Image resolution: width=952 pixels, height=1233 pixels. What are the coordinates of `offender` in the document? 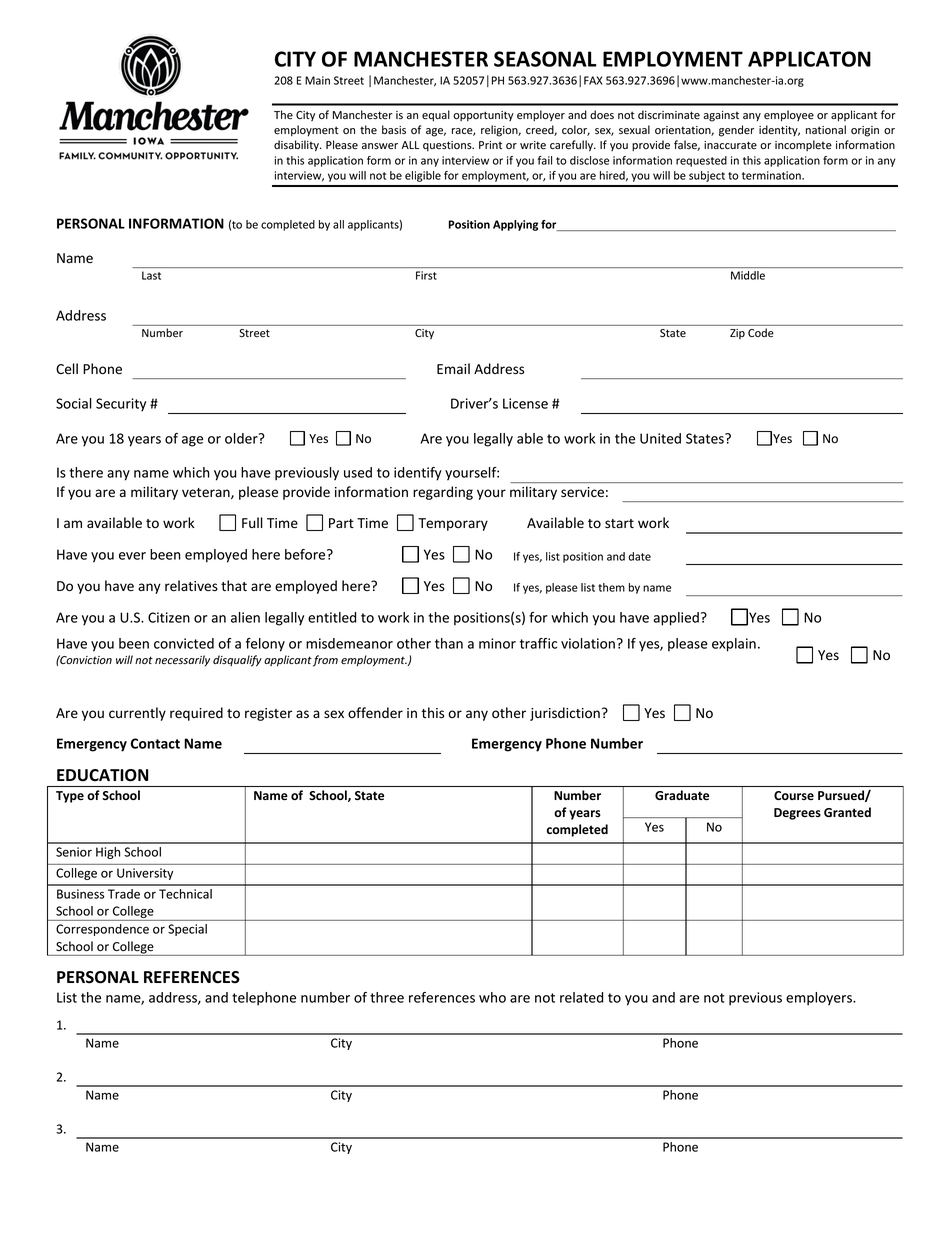 It's located at (375, 713).
